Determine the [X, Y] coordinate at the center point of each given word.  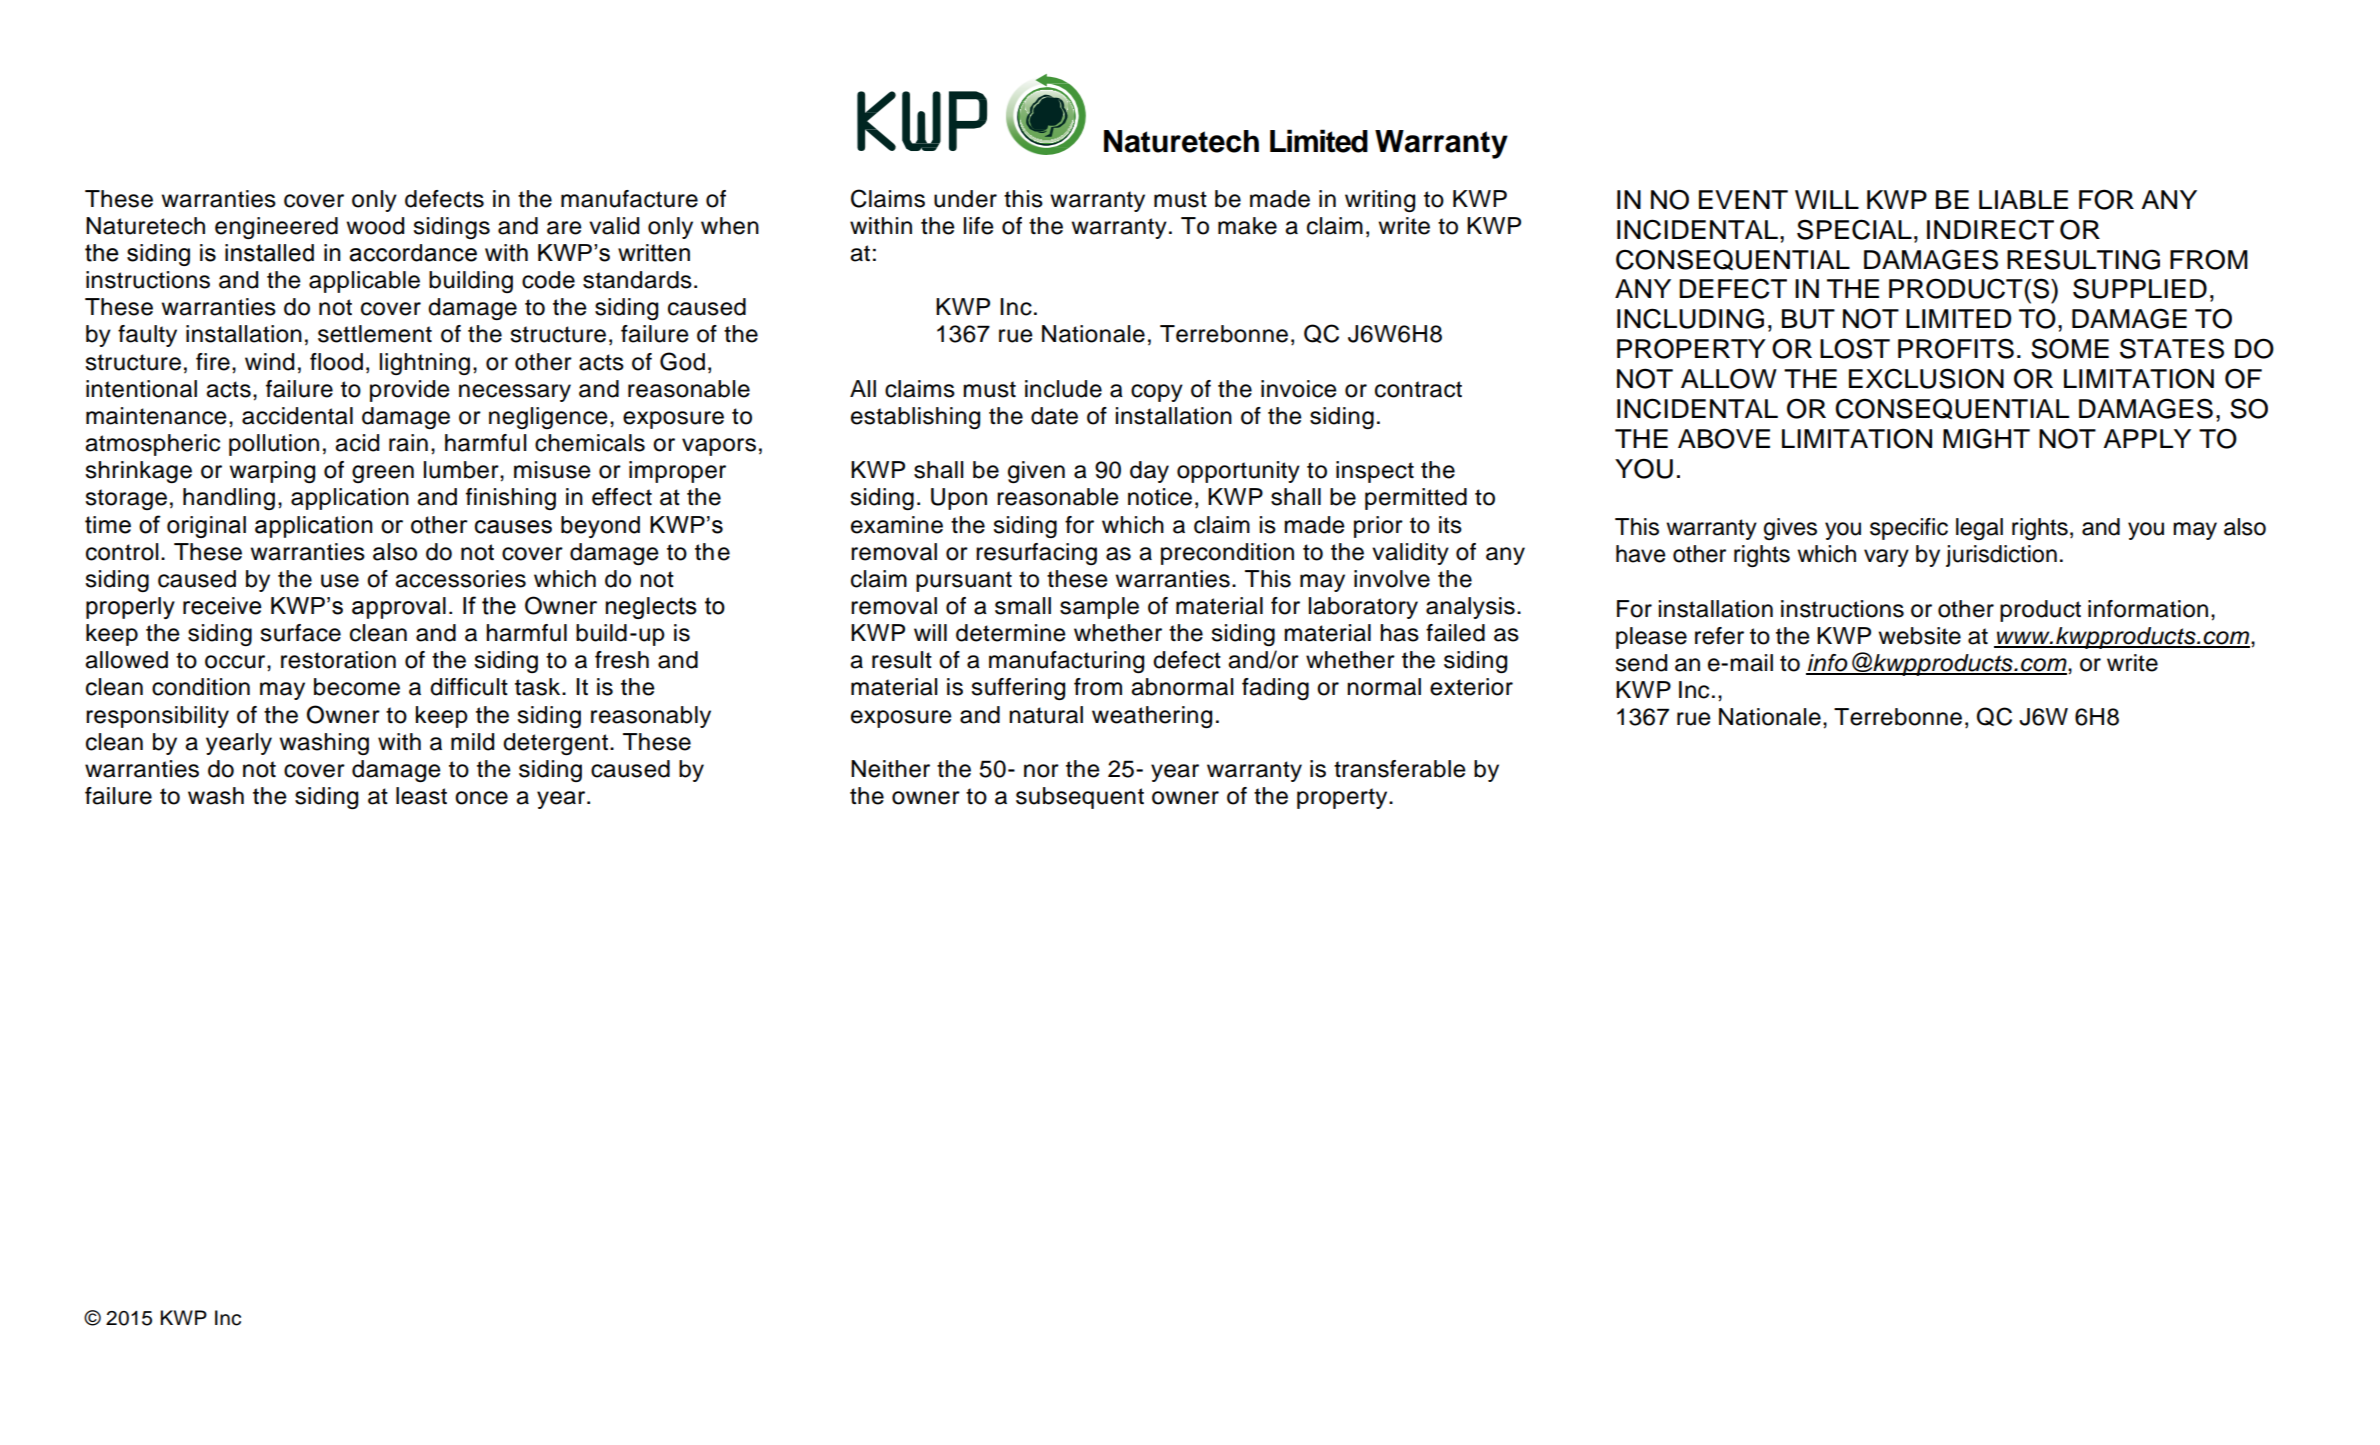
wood [375, 226]
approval [399, 608]
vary [1886, 558]
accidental [297, 416]
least [421, 796]
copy [1157, 393]
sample [1099, 608]
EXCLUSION [1926, 378]
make [1247, 226]
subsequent [1080, 798]
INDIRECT [1990, 229]
